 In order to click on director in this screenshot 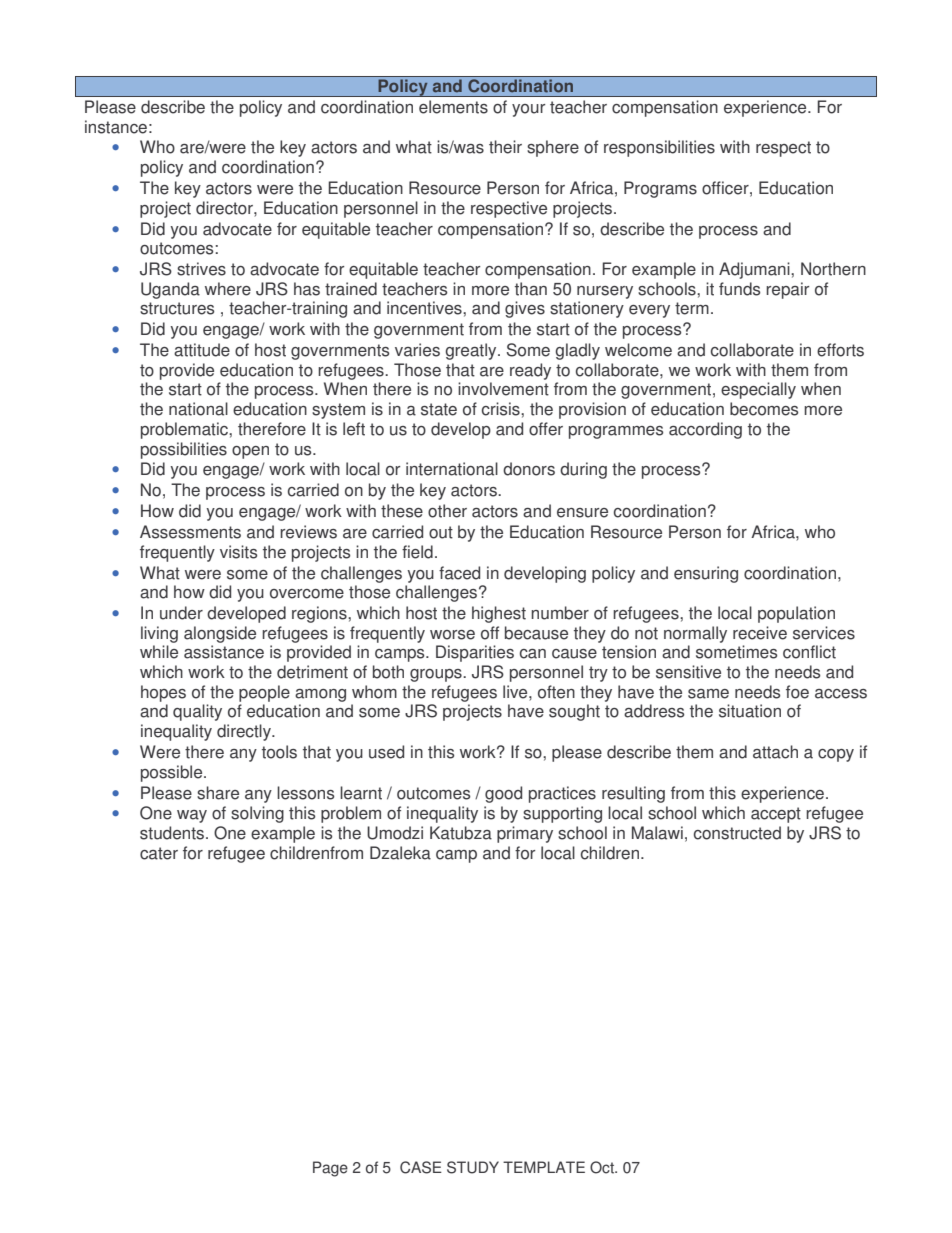, I will do `click(225, 208)`.
